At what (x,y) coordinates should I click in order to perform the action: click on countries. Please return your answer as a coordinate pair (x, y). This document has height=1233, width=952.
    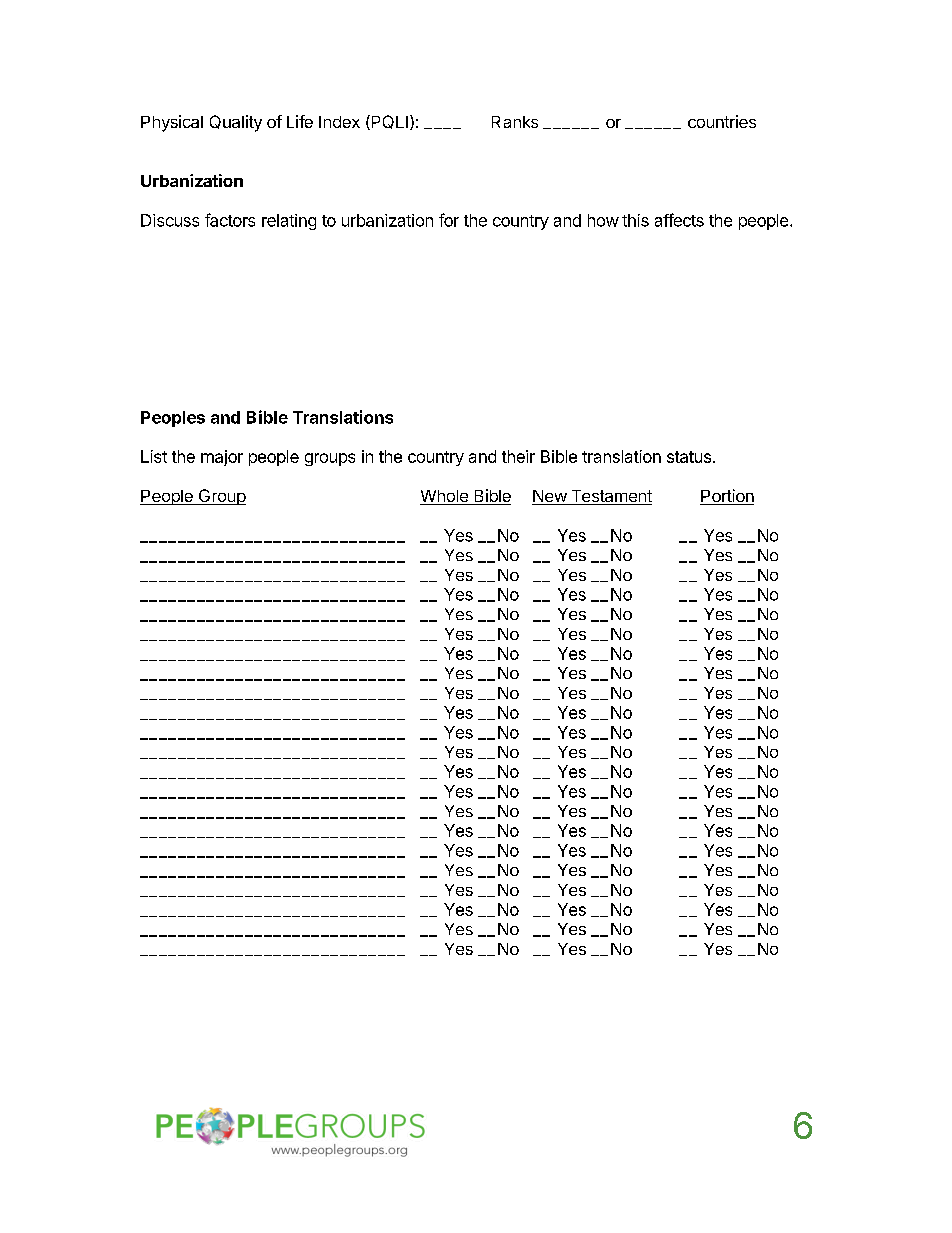
    Looking at the image, I should click on (722, 121).
